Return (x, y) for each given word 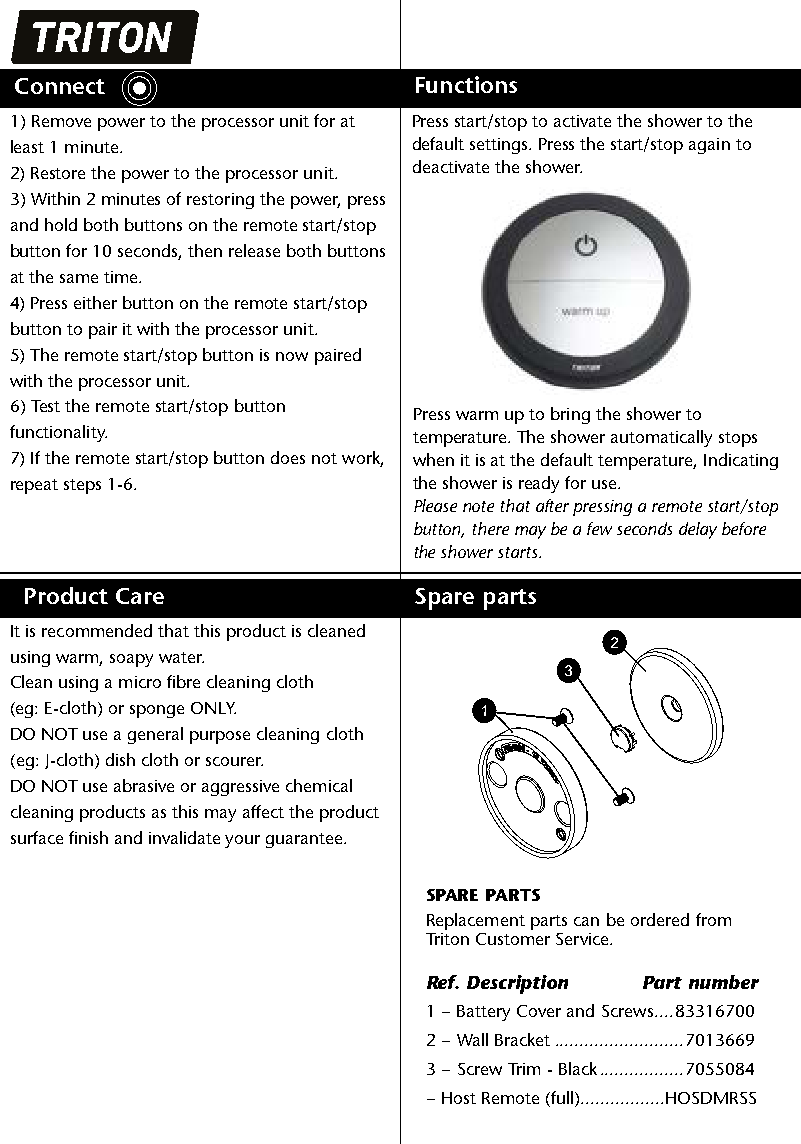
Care (140, 596)
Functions (466, 84)
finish (88, 837)
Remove (61, 121)
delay (698, 530)
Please (435, 505)
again (709, 146)
